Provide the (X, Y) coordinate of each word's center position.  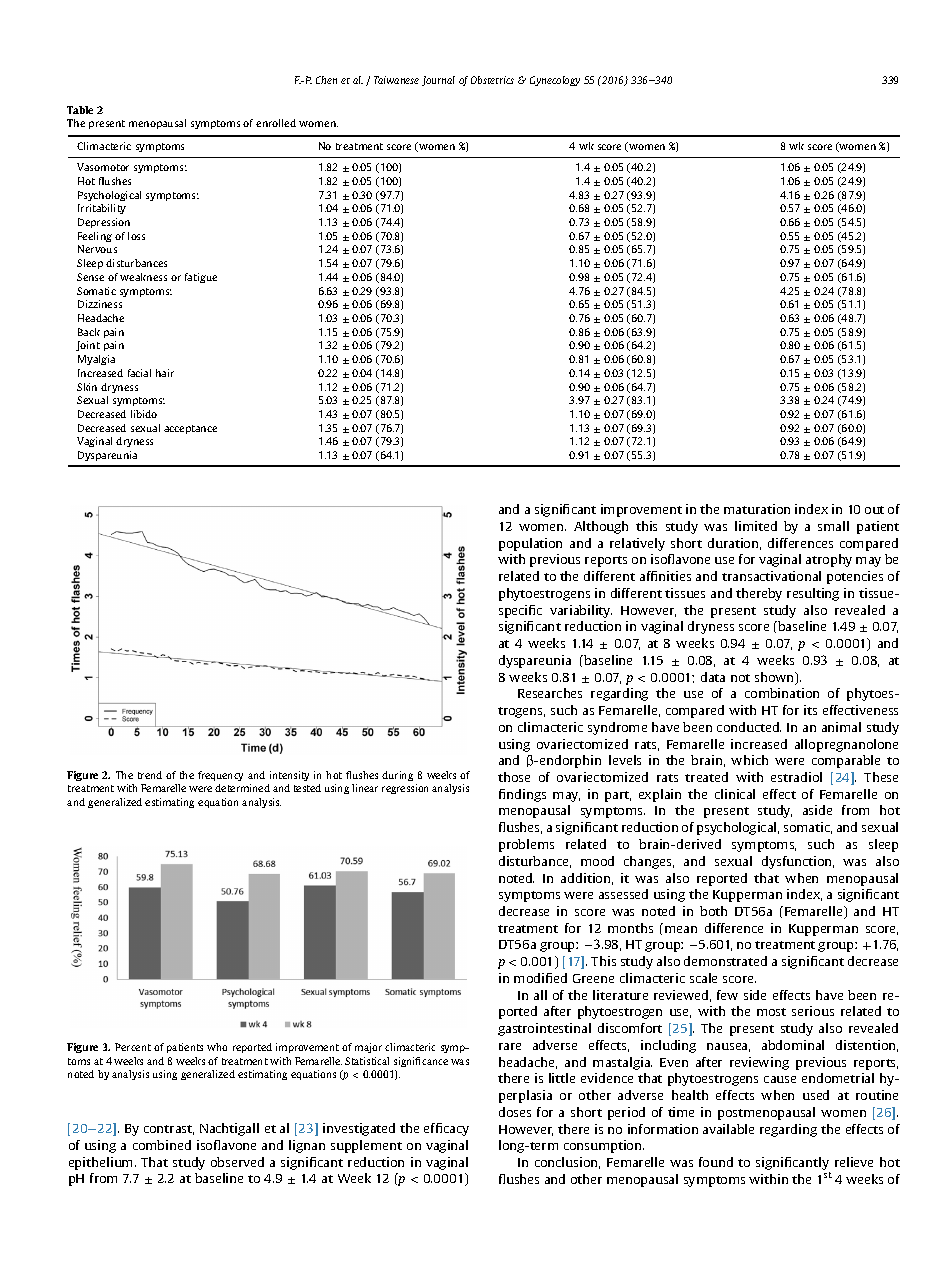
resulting (813, 594)
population (530, 544)
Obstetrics (492, 80)
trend (150, 775)
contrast (169, 1130)
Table (80, 110)
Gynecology (555, 81)
